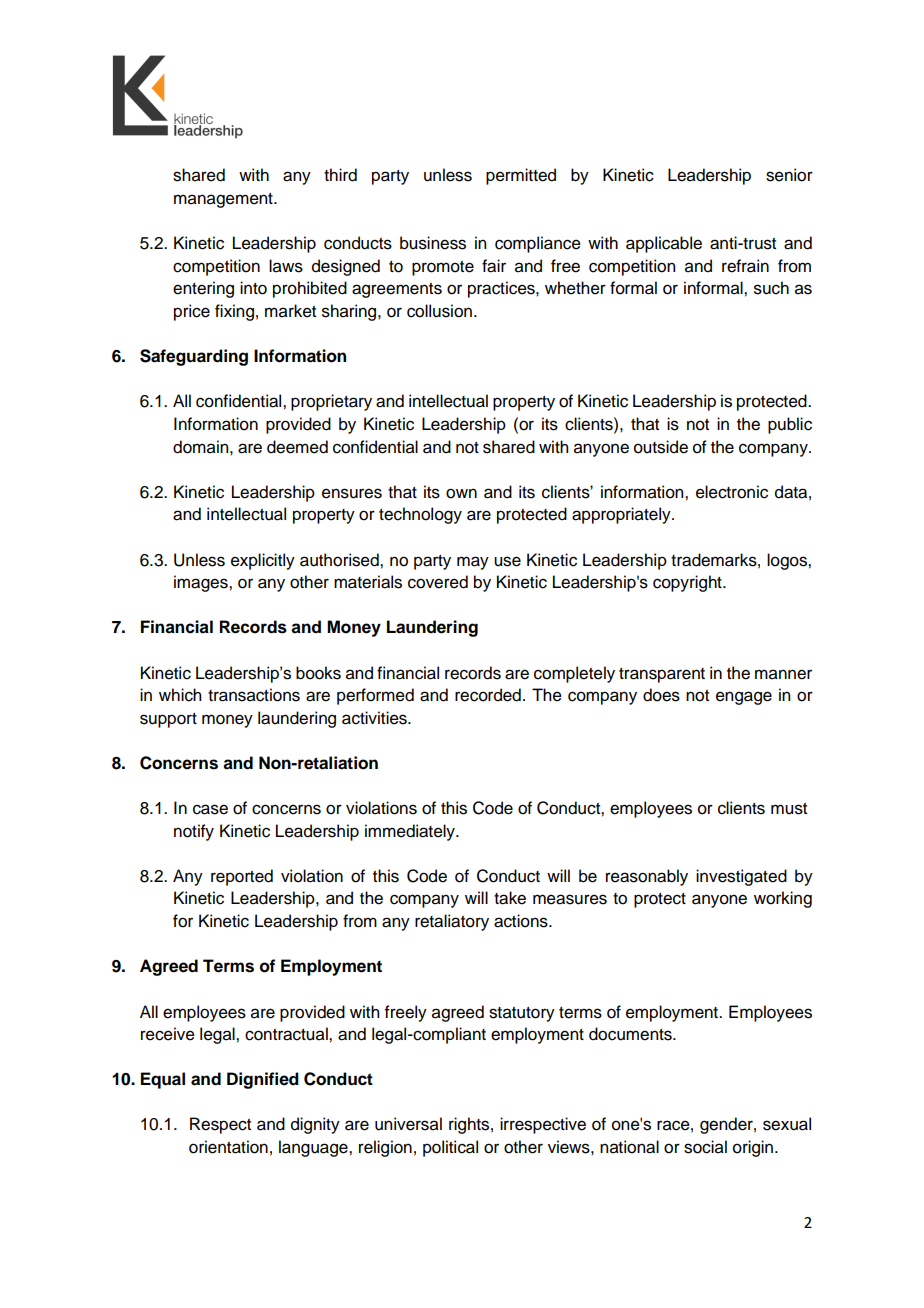 The height and width of the screenshot is (1308, 924). What do you see at coordinates (664, 244) in the screenshot?
I see `applicable` at bounding box center [664, 244].
